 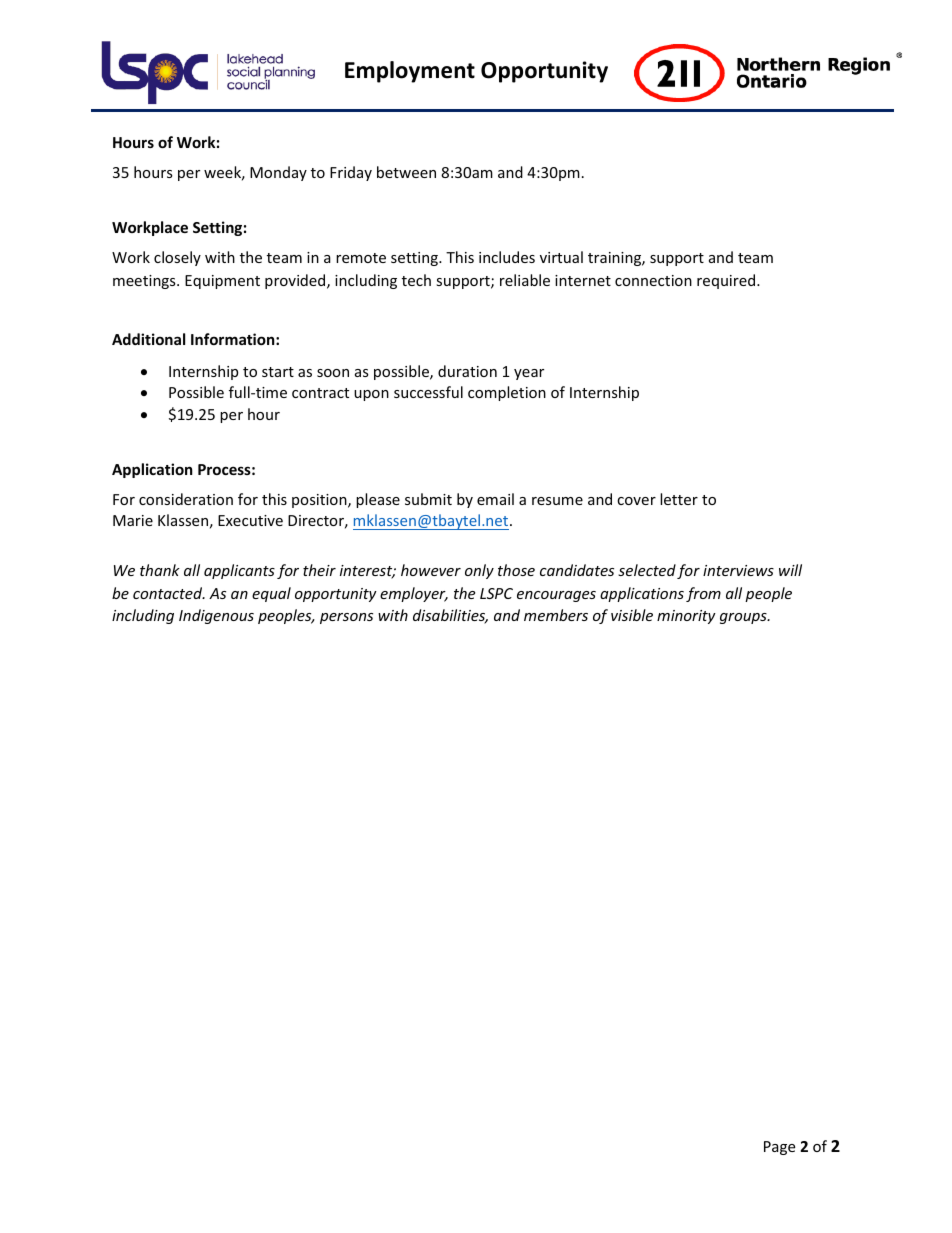 I want to click on disabilities, so click(x=450, y=616).
